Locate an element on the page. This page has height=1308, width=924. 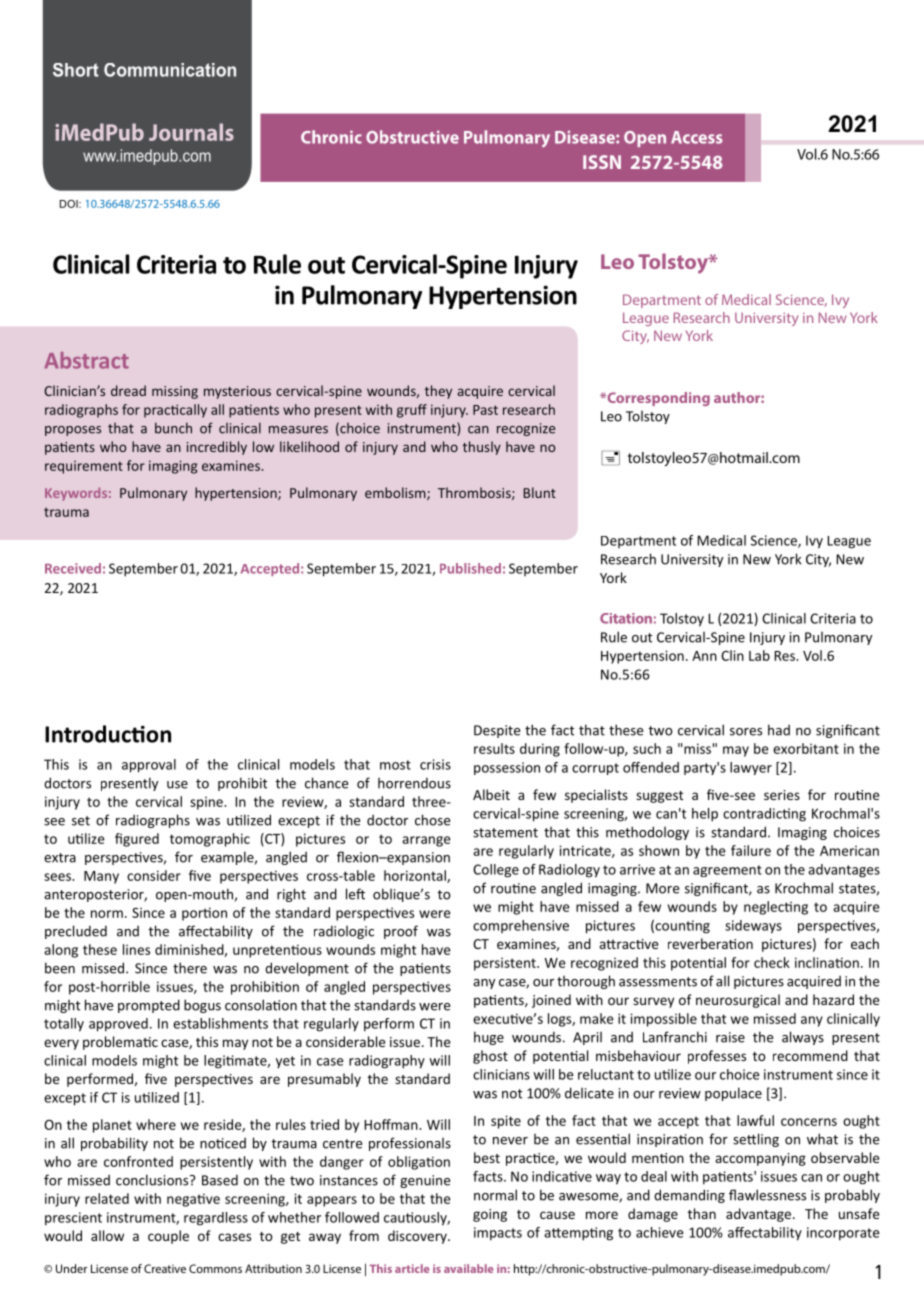
Corresponding is located at coordinates (657, 399).
